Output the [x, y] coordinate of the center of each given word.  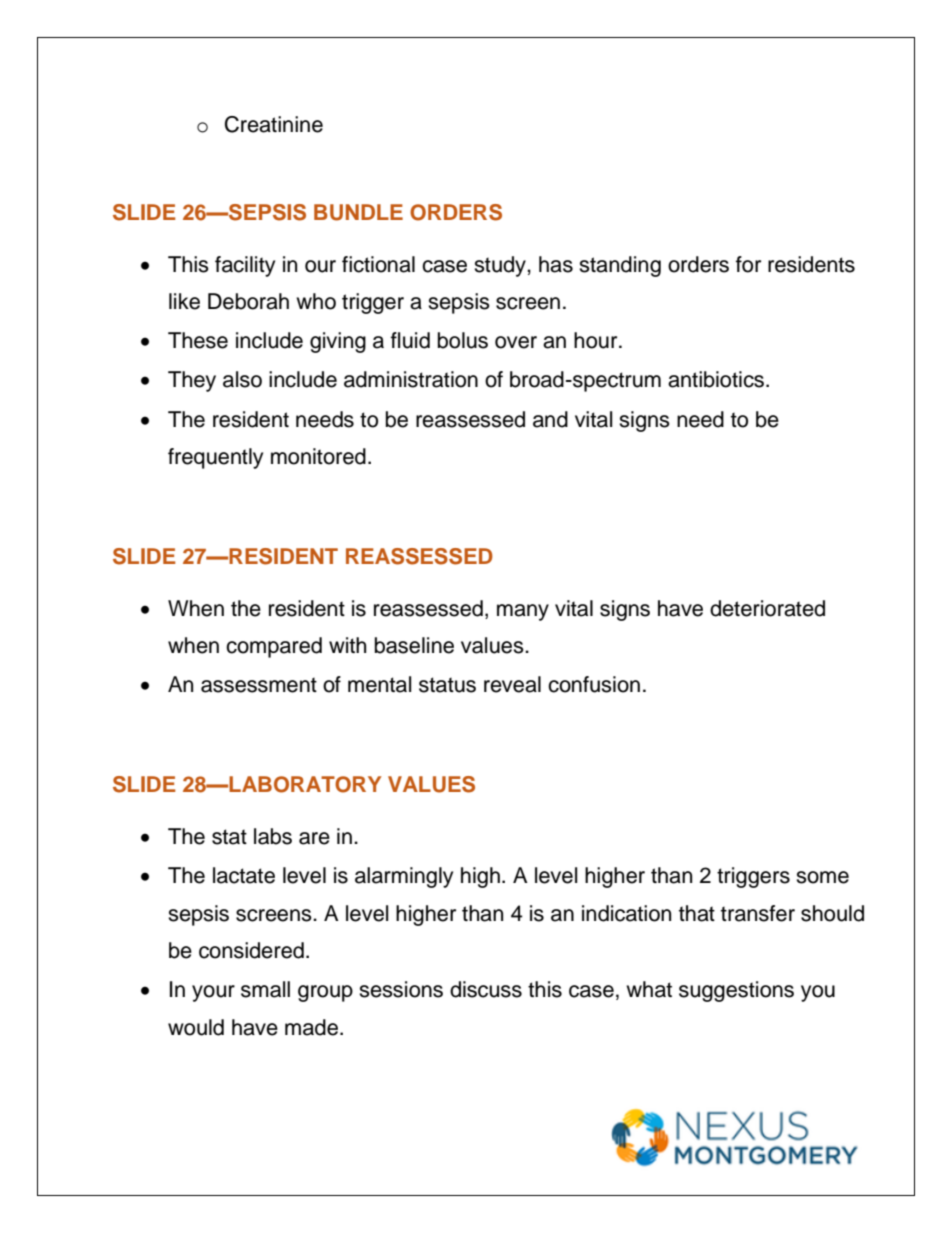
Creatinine [274, 124]
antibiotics [717, 379]
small [265, 989]
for [748, 264]
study [501, 266]
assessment [259, 685]
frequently [215, 458]
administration [411, 379]
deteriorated [767, 608]
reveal [512, 684]
